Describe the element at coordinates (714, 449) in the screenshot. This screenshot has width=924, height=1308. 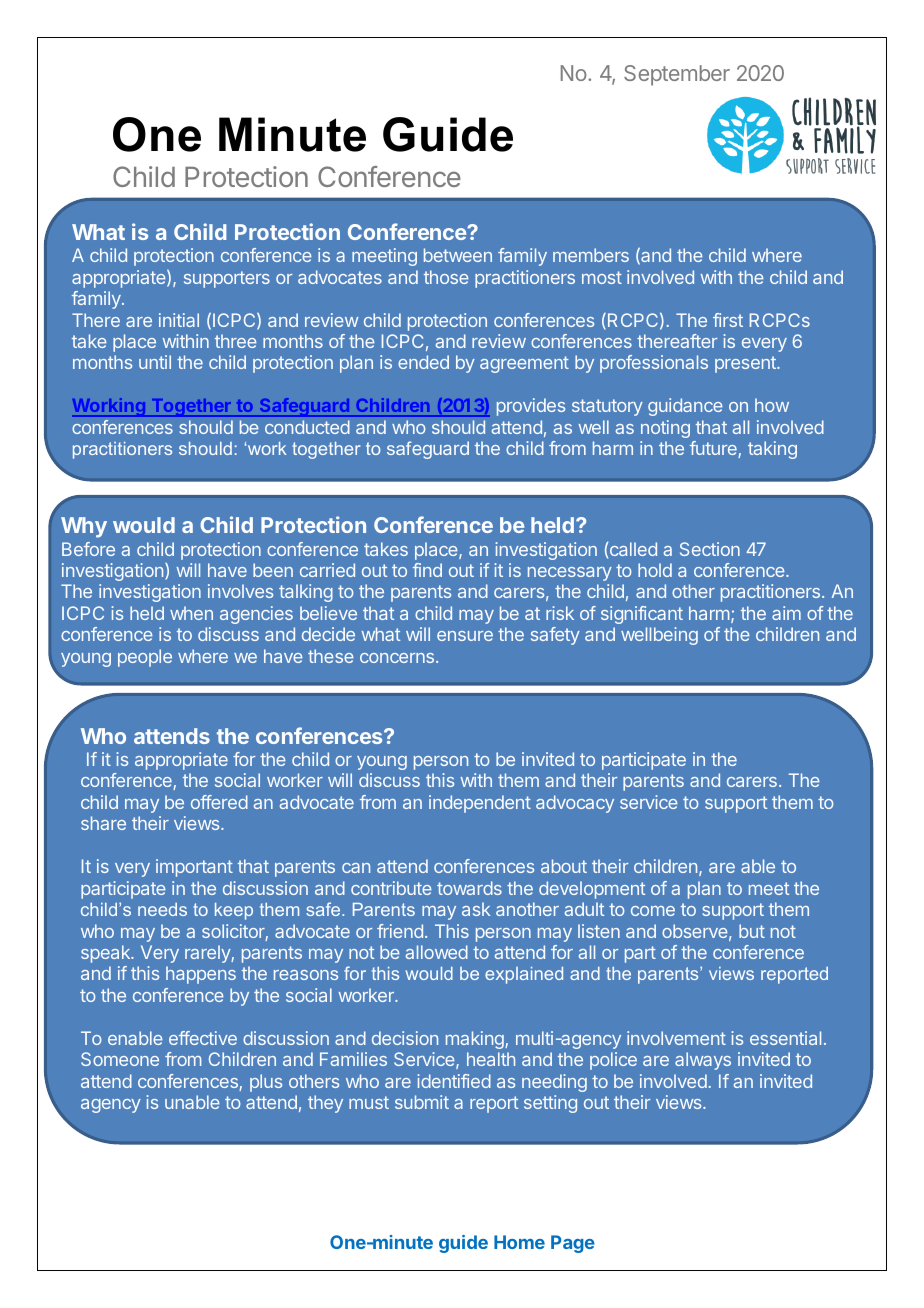
I see `future` at that location.
